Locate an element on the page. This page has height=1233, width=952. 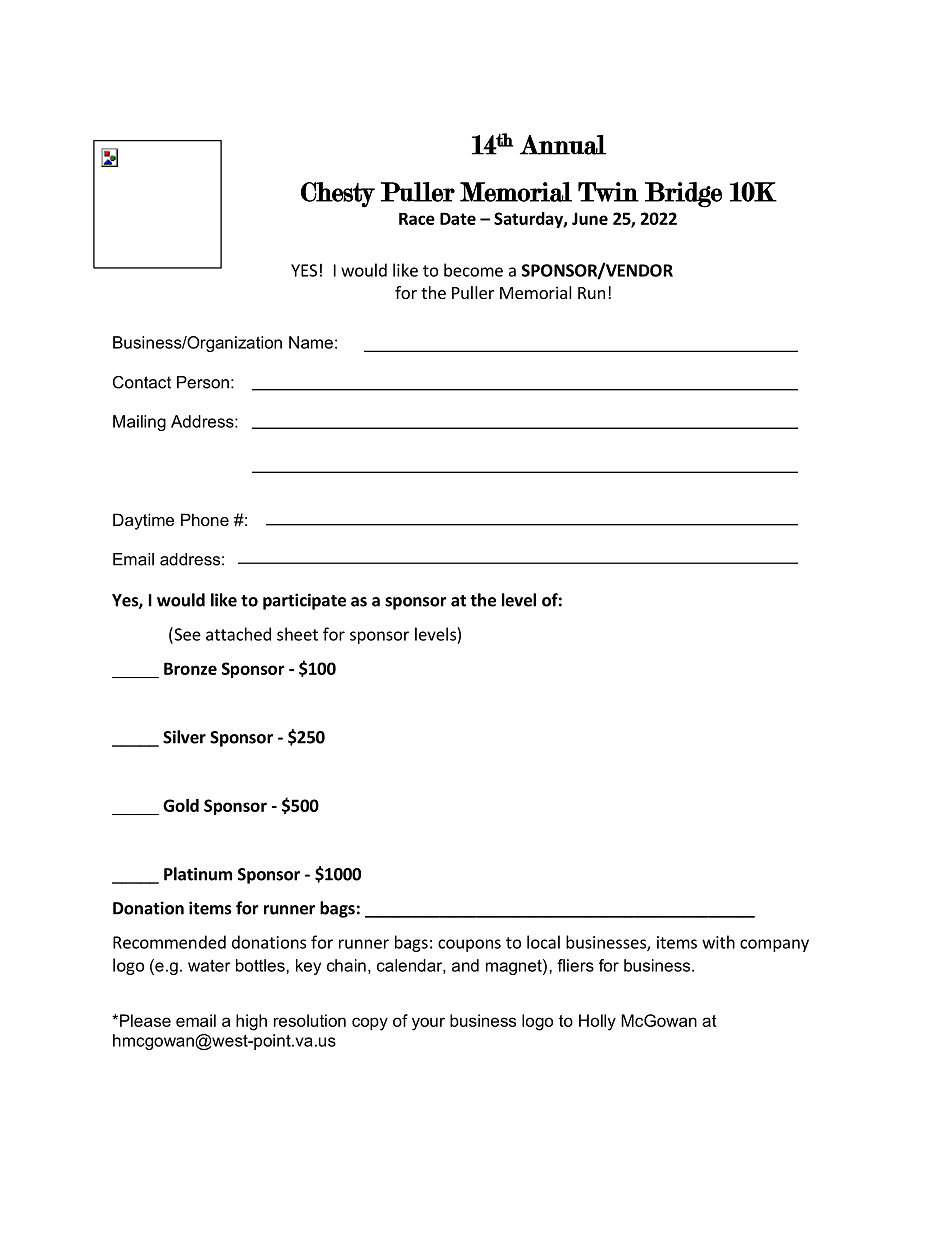
company is located at coordinates (774, 945).
